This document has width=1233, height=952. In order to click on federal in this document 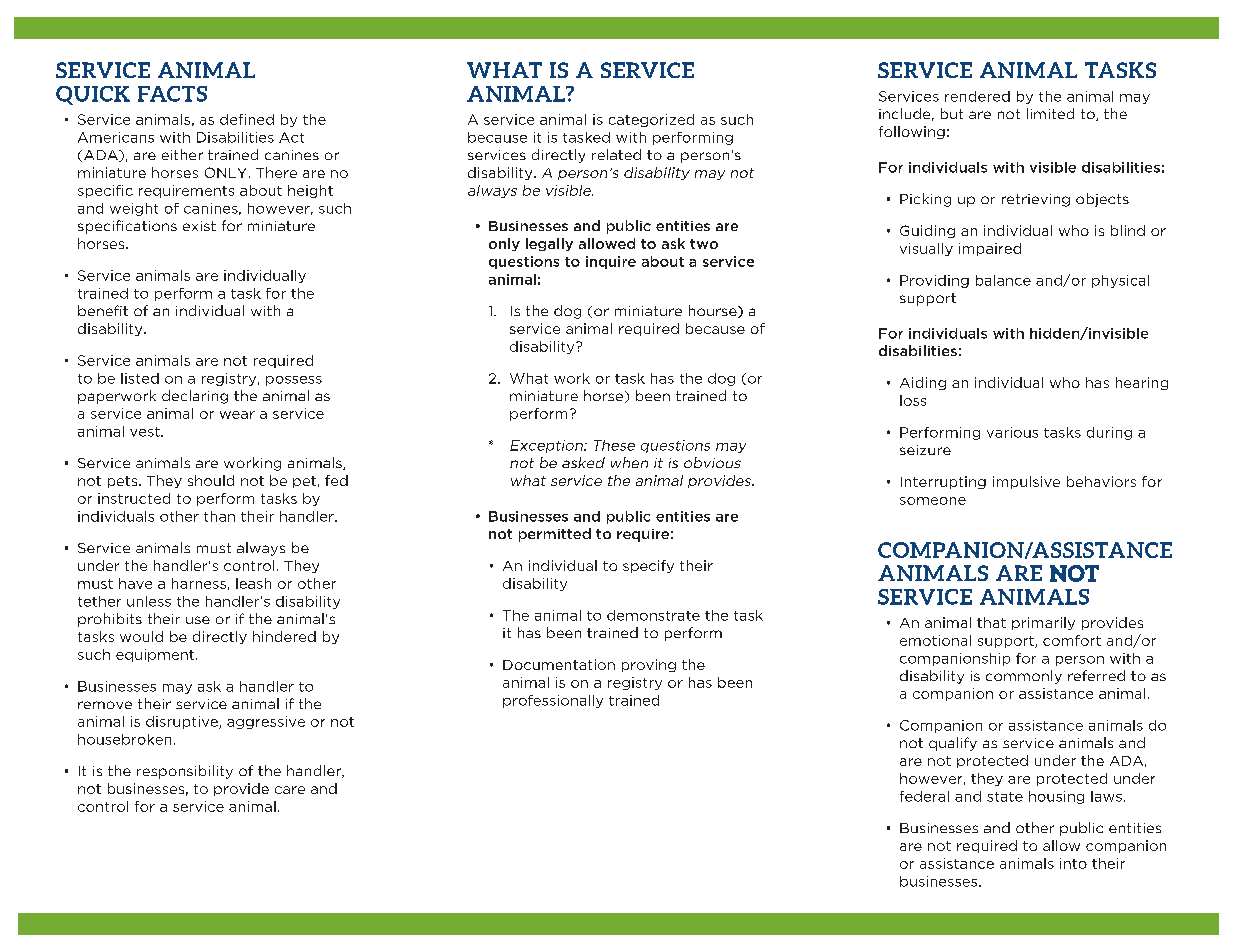, I will do `click(924, 796)`.
